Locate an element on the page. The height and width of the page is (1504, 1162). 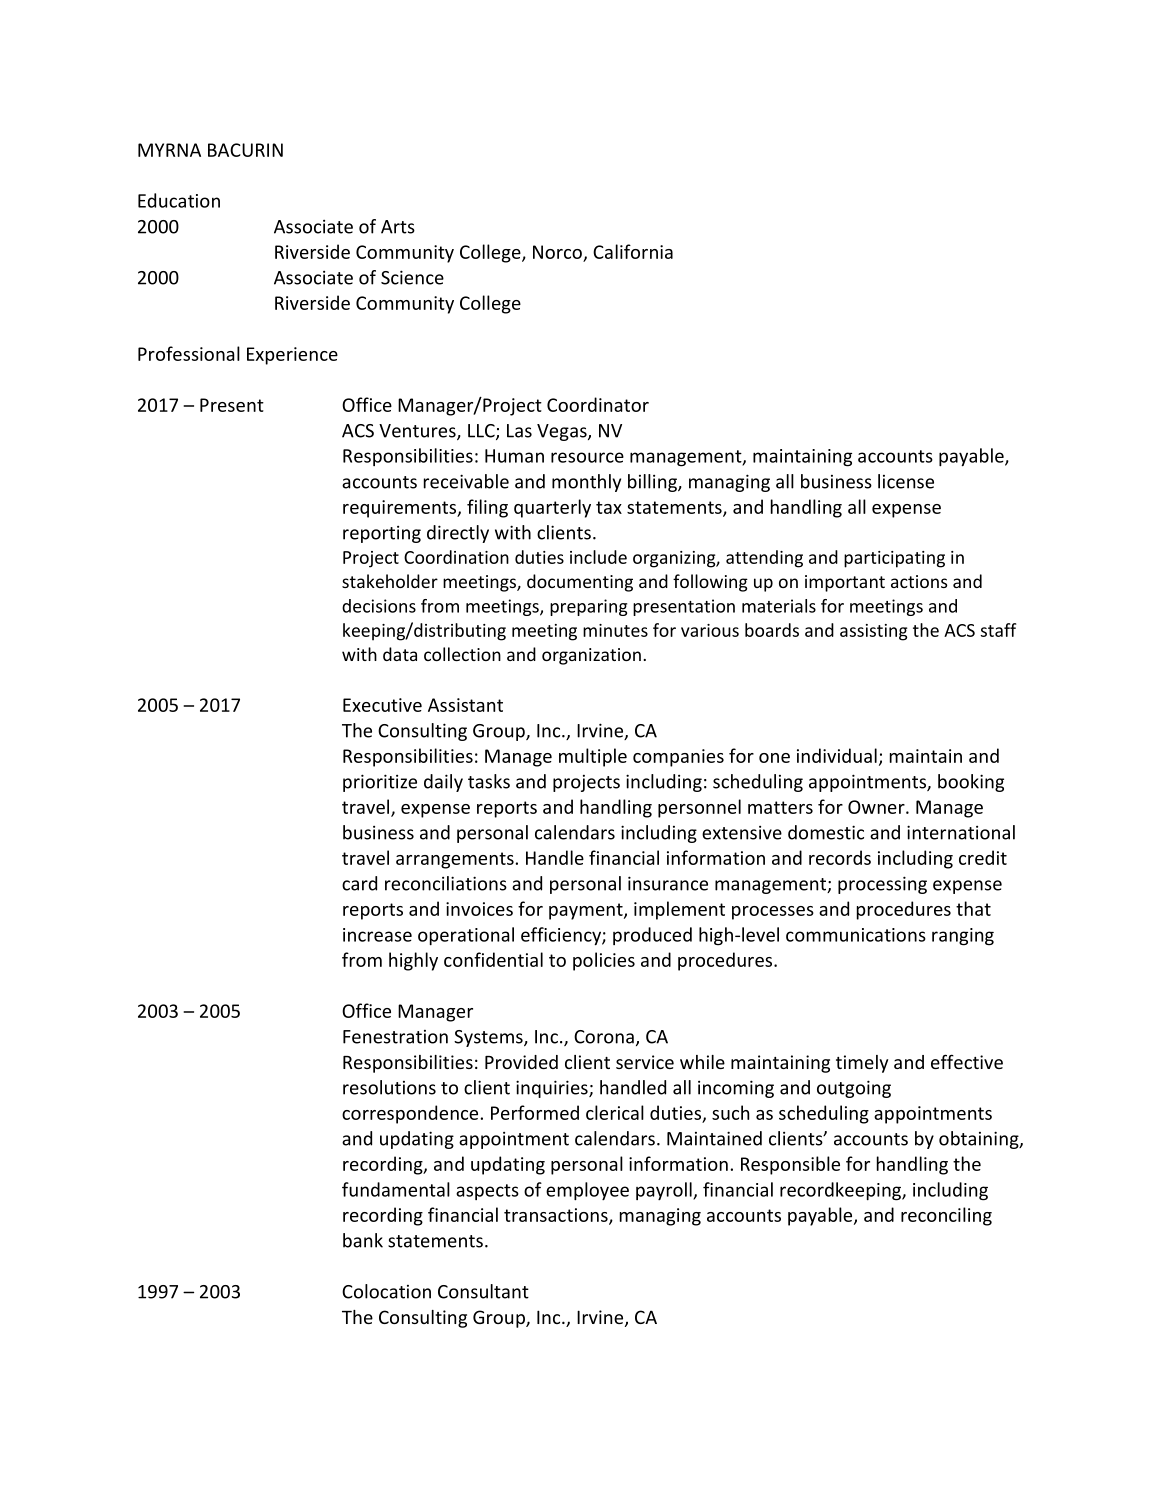
processing is located at coordinates (882, 885).
